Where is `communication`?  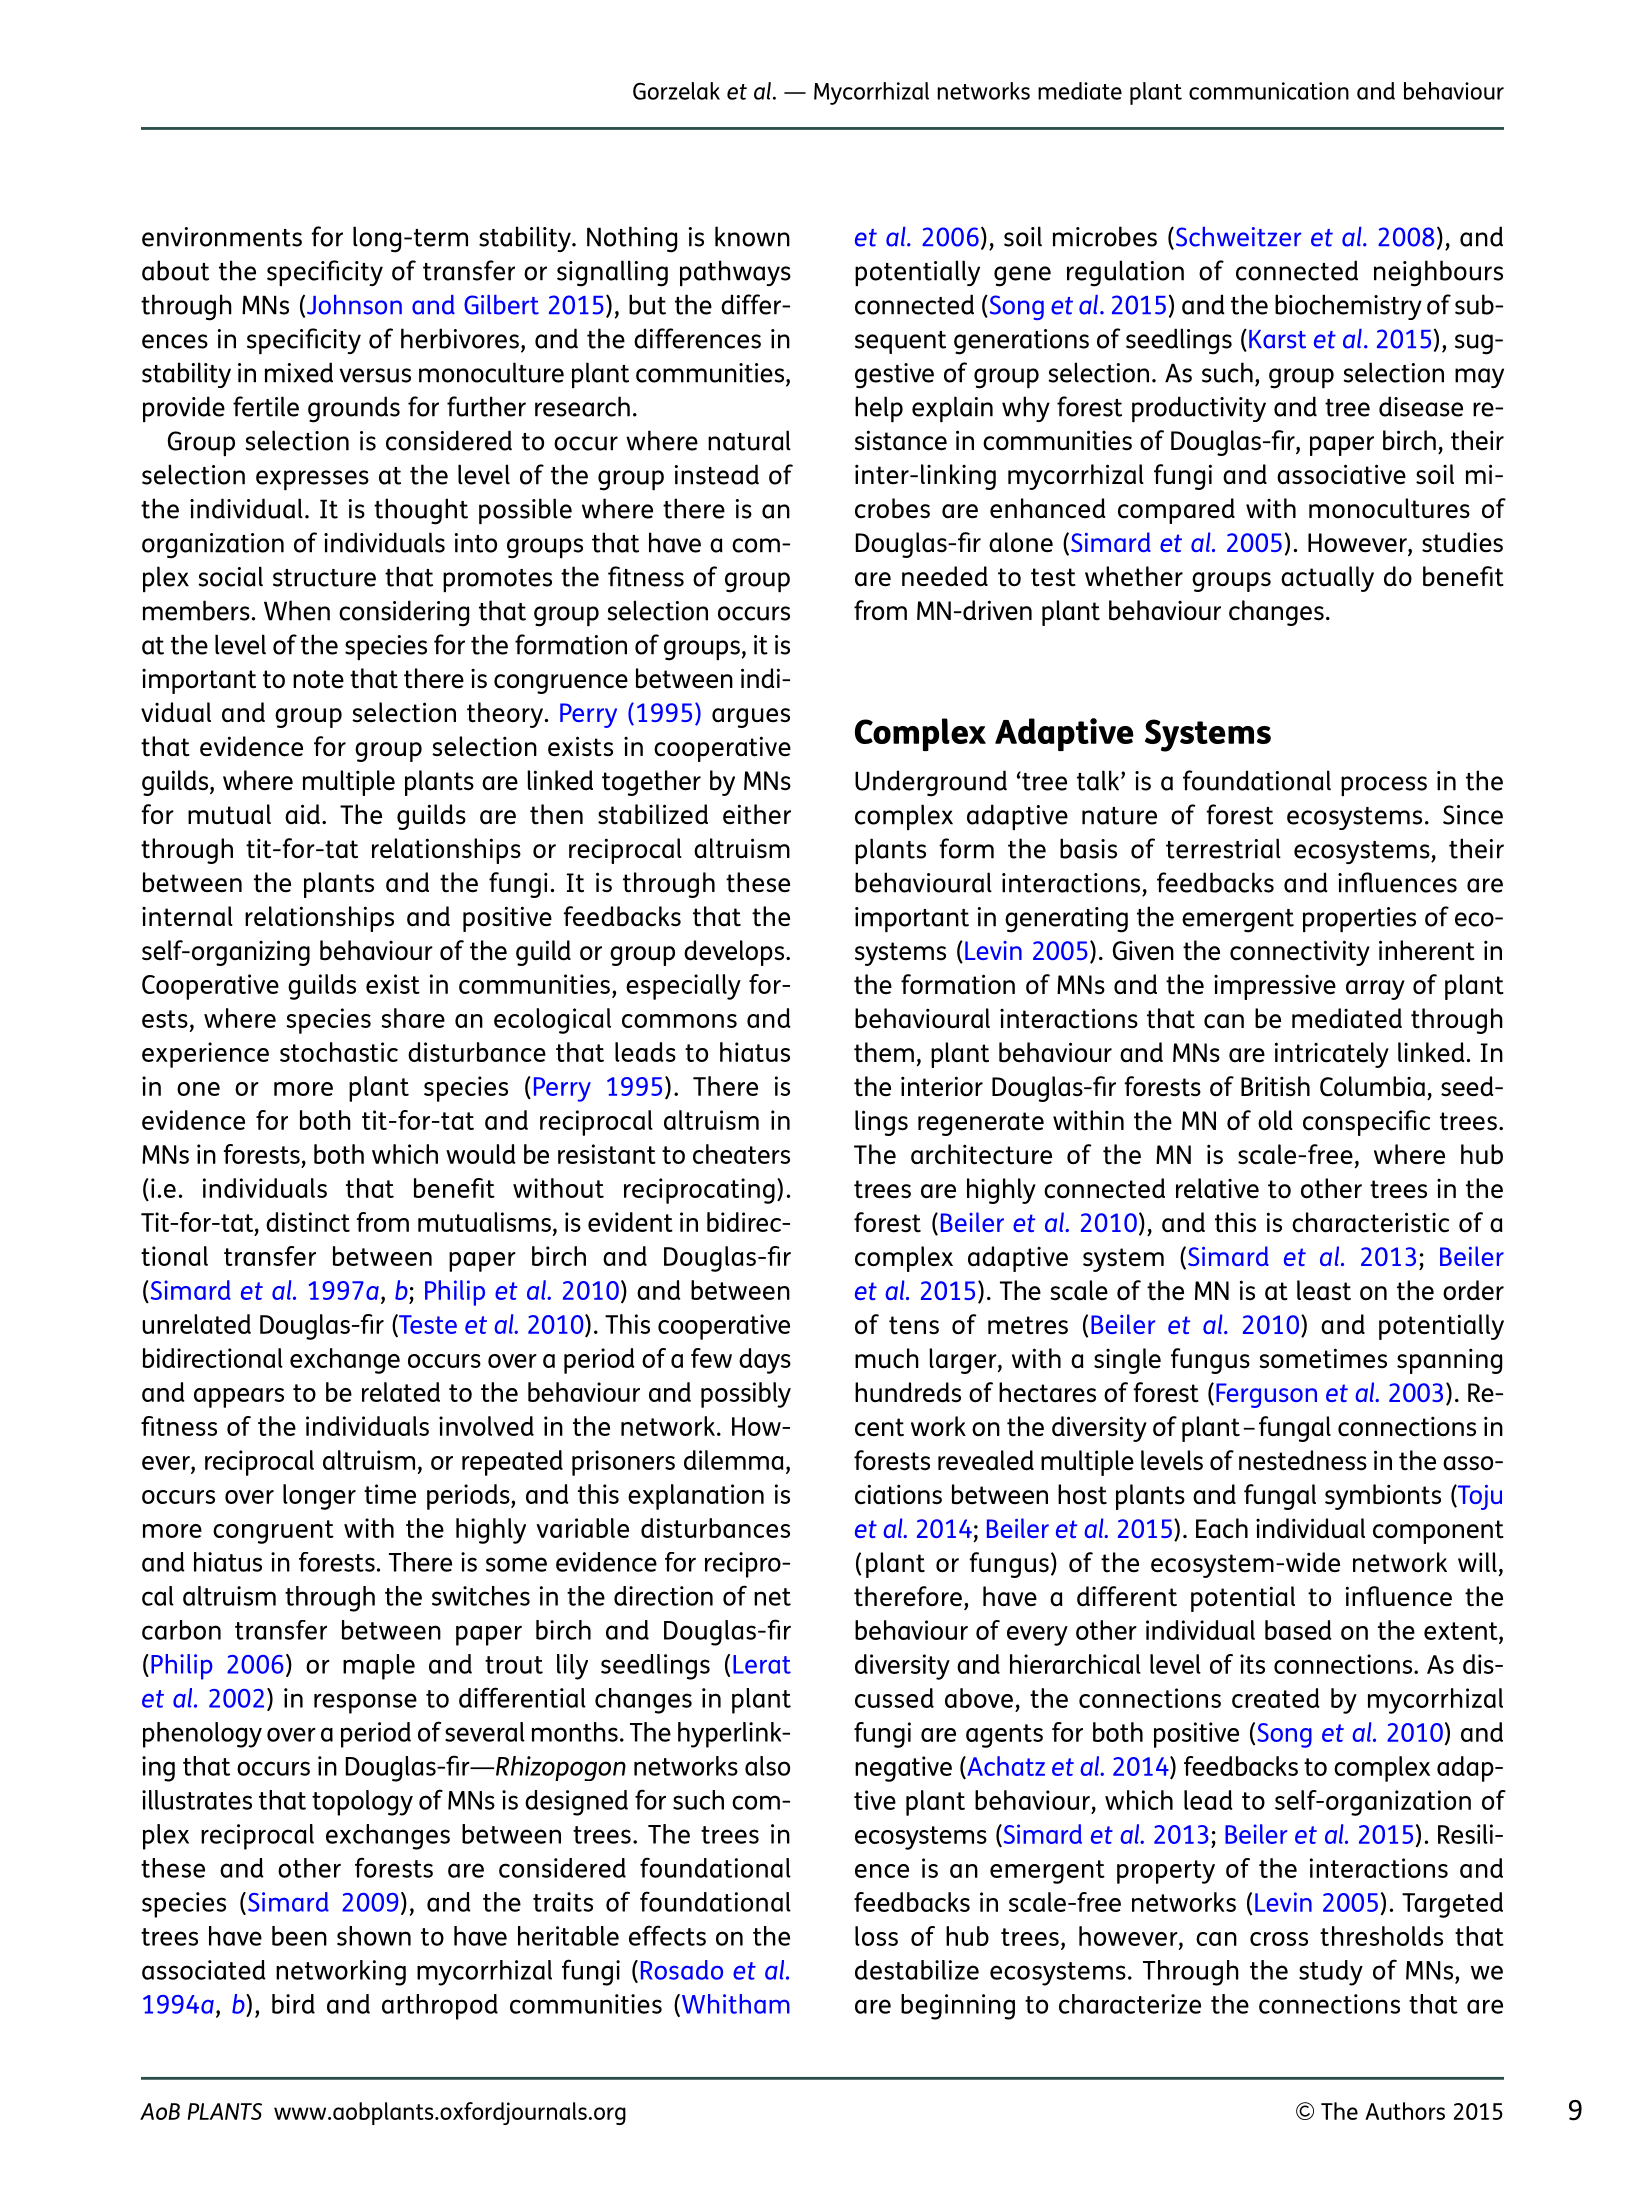 communication is located at coordinates (1269, 91).
